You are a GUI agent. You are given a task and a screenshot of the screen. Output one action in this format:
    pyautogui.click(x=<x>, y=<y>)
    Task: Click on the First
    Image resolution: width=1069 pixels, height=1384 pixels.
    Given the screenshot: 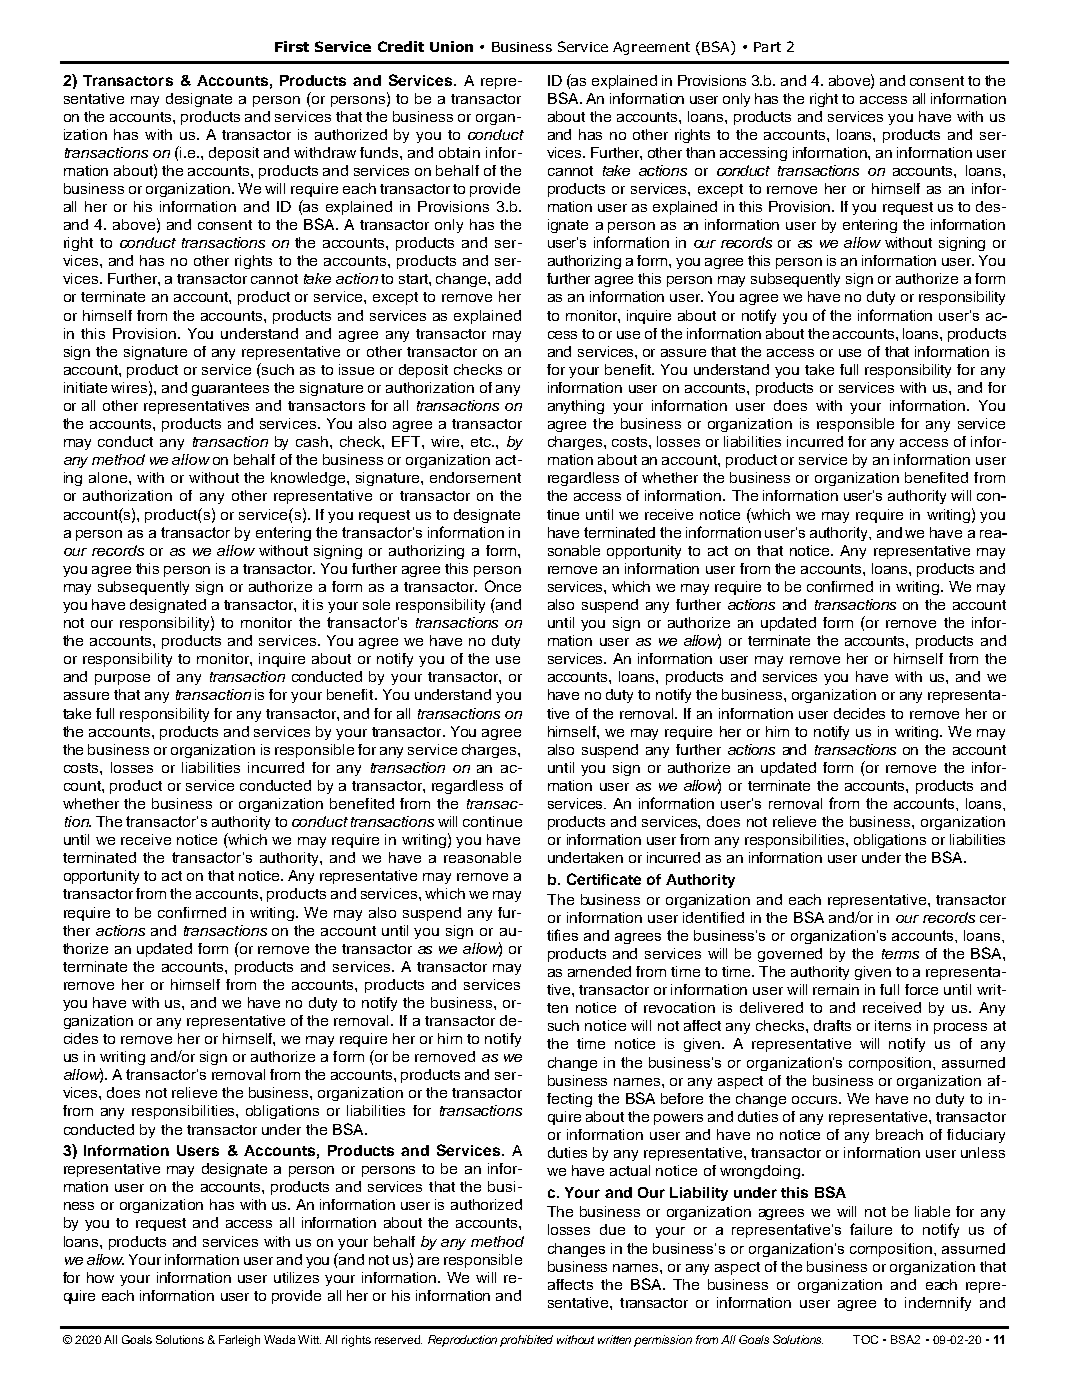 What is the action you would take?
    pyautogui.click(x=292, y=46)
